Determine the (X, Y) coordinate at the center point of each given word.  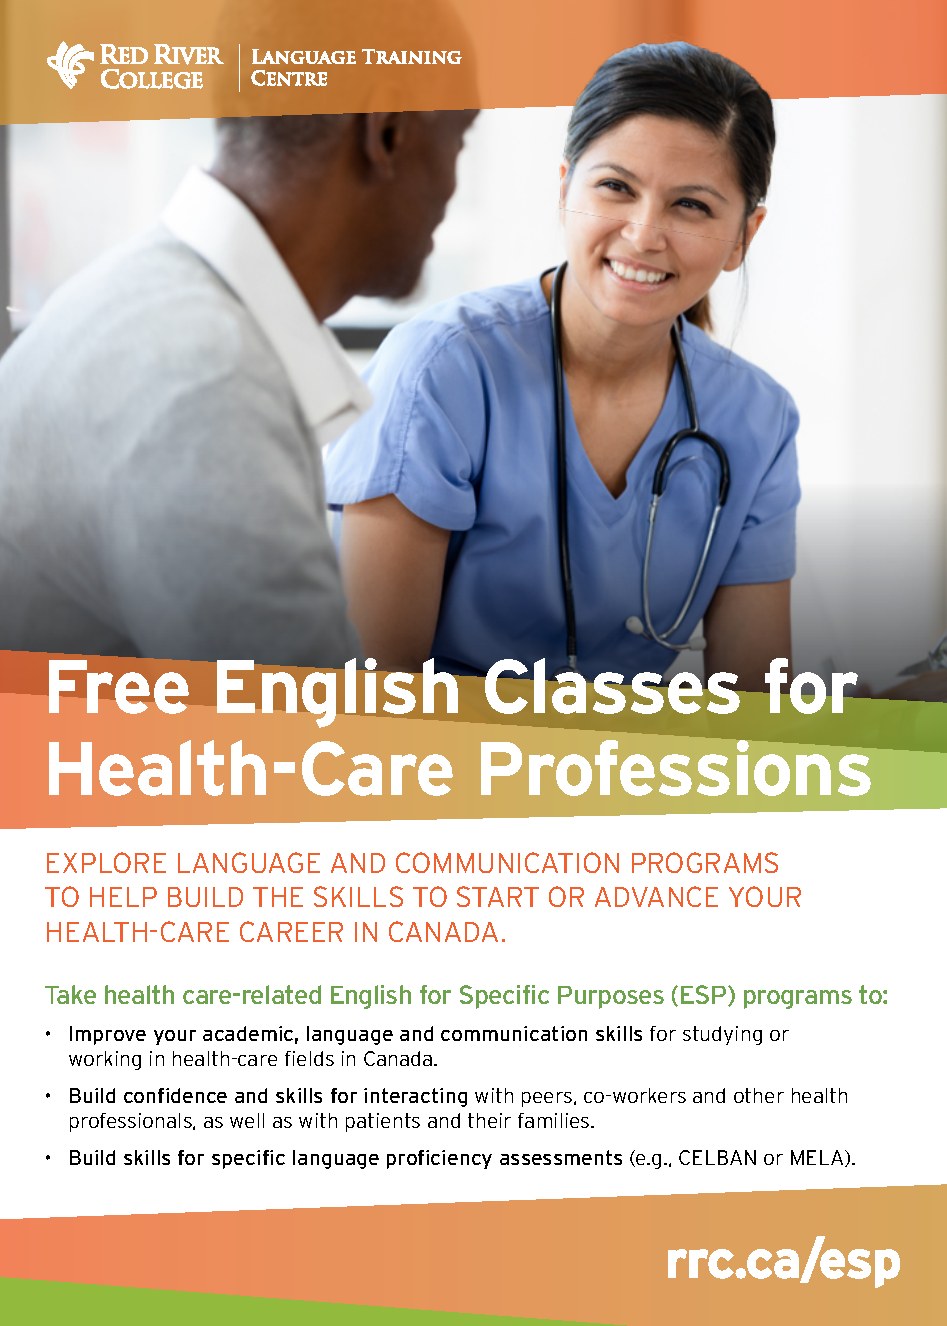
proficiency (439, 1159)
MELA (818, 1158)
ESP (705, 995)
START (498, 896)
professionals (132, 1122)
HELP (123, 897)
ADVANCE (656, 896)
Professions (677, 766)
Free (120, 686)
